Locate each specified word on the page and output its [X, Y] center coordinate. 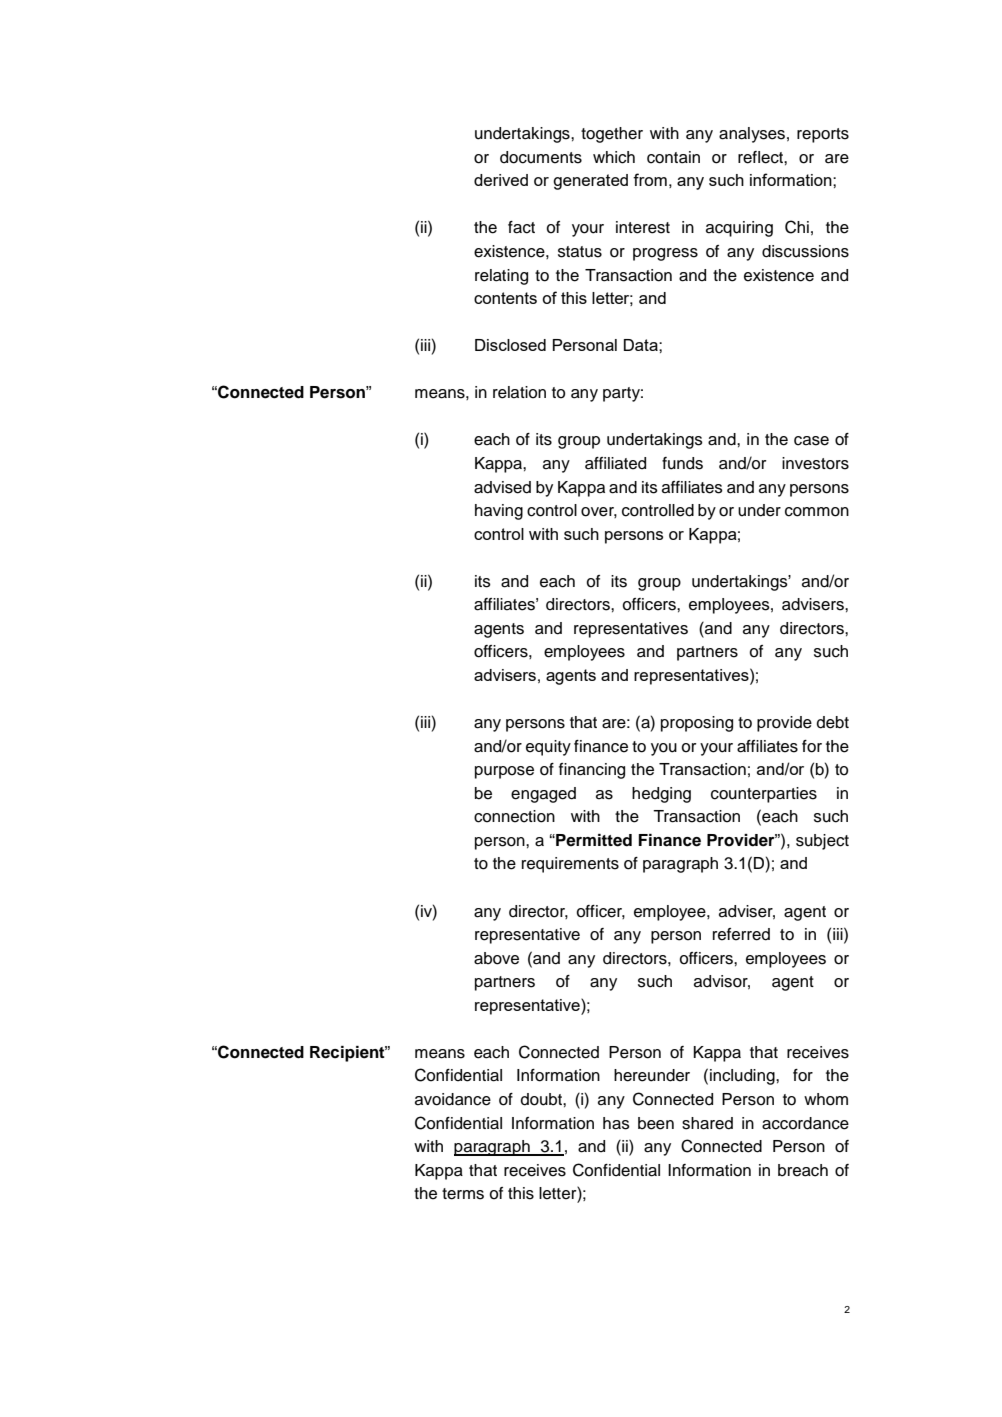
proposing [697, 724]
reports [823, 135]
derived [501, 180]
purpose [504, 772]
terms [463, 1194]
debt [833, 722]
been [656, 1123]
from [650, 179]
